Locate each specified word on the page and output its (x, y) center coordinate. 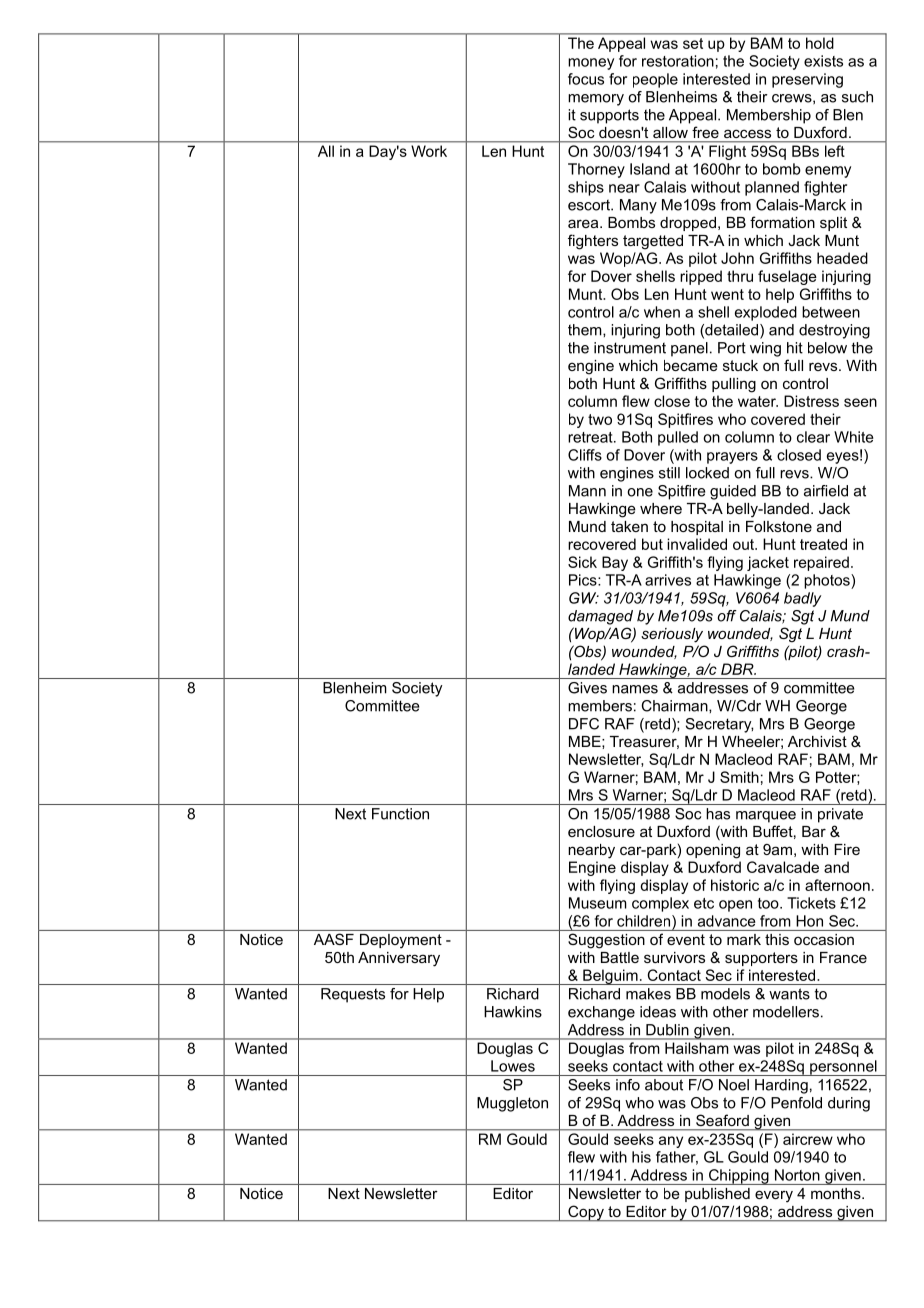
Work (429, 151)
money (591, 64)
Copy (586, 1213)
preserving (807, 80)
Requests (353, 995)
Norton (797, 1175)
